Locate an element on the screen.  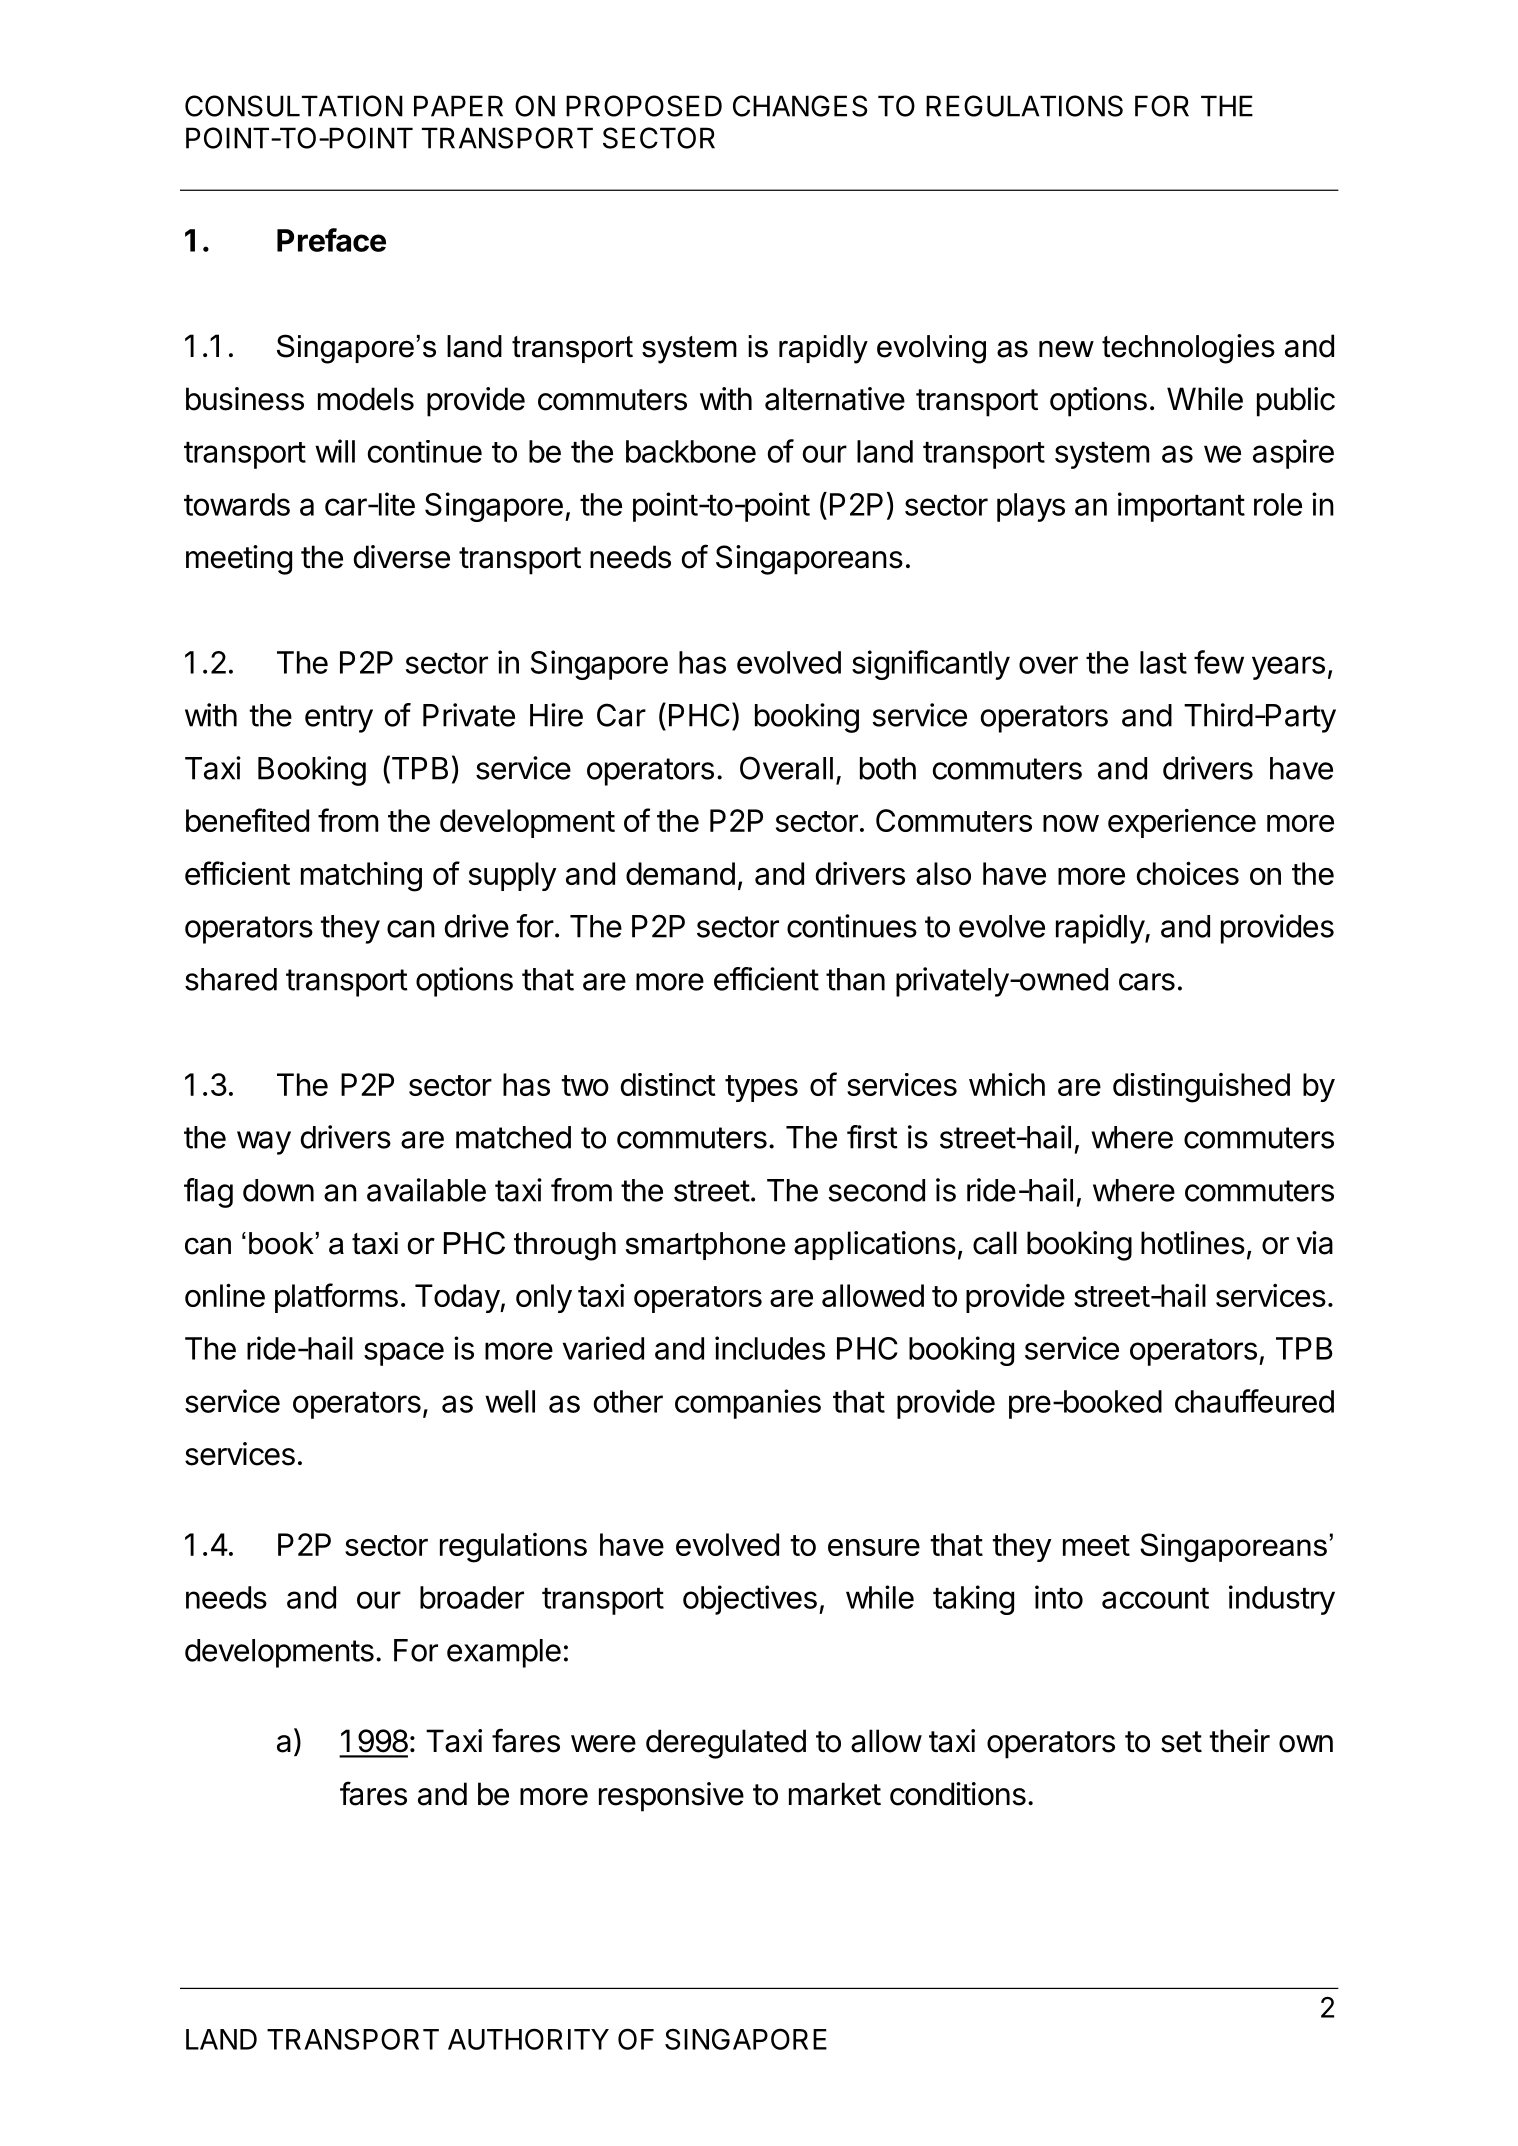
space is located at coordinates (404, 1354).
